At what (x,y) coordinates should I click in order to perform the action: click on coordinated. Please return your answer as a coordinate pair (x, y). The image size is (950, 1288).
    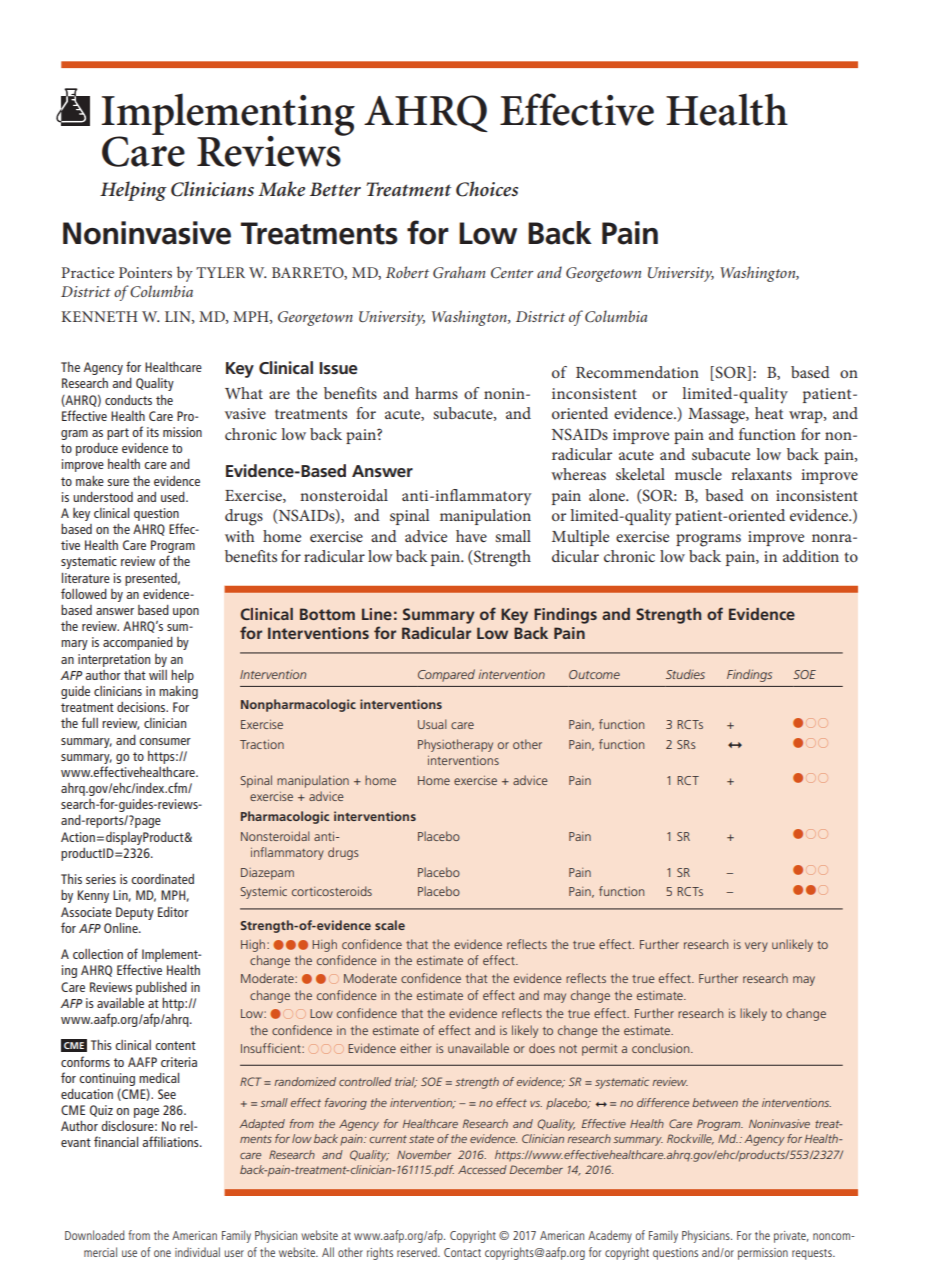
    Looking at the image, I should click on (162, 879).
